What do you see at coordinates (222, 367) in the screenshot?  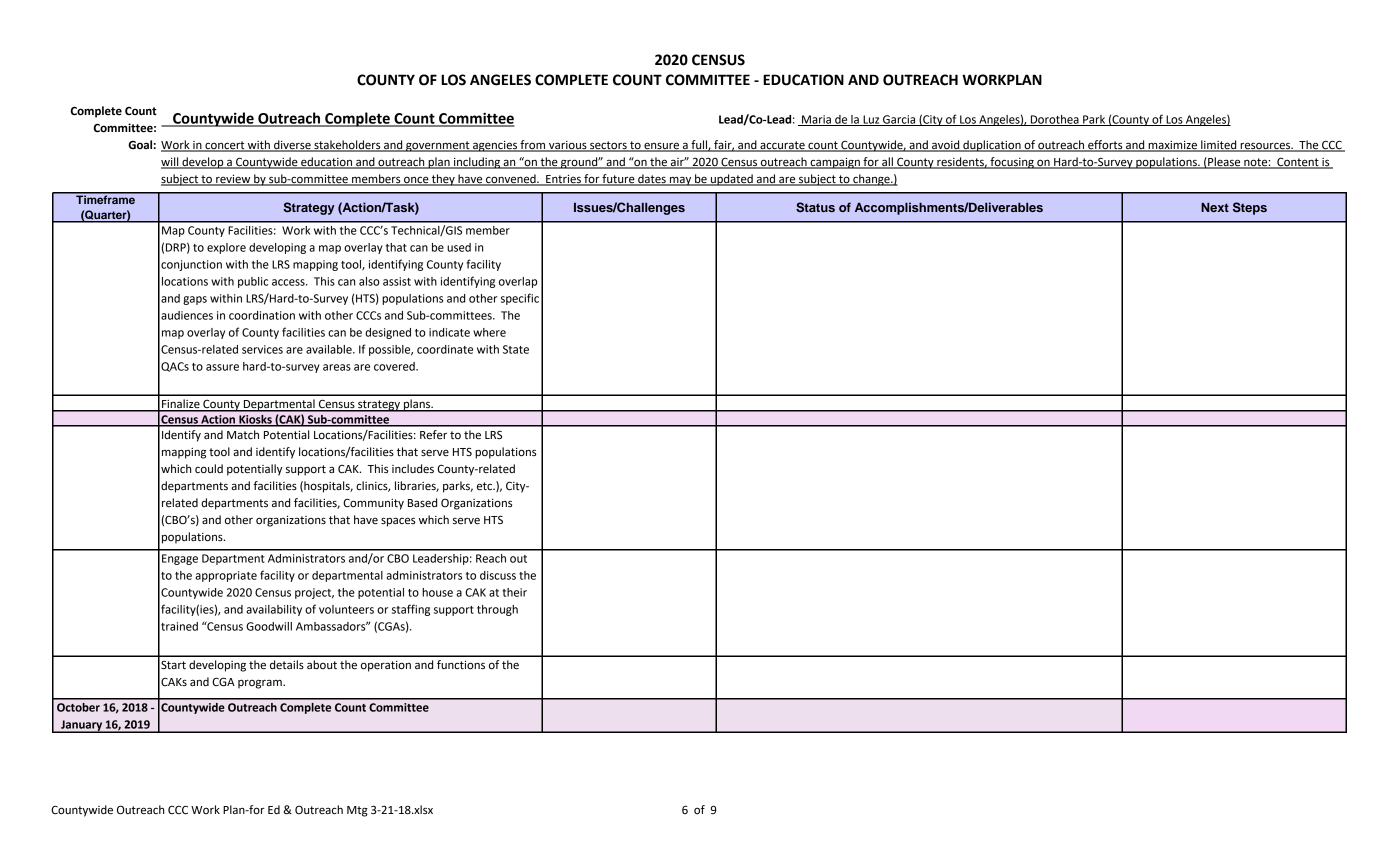 I see `assure` at bounding box center [222, 367].
